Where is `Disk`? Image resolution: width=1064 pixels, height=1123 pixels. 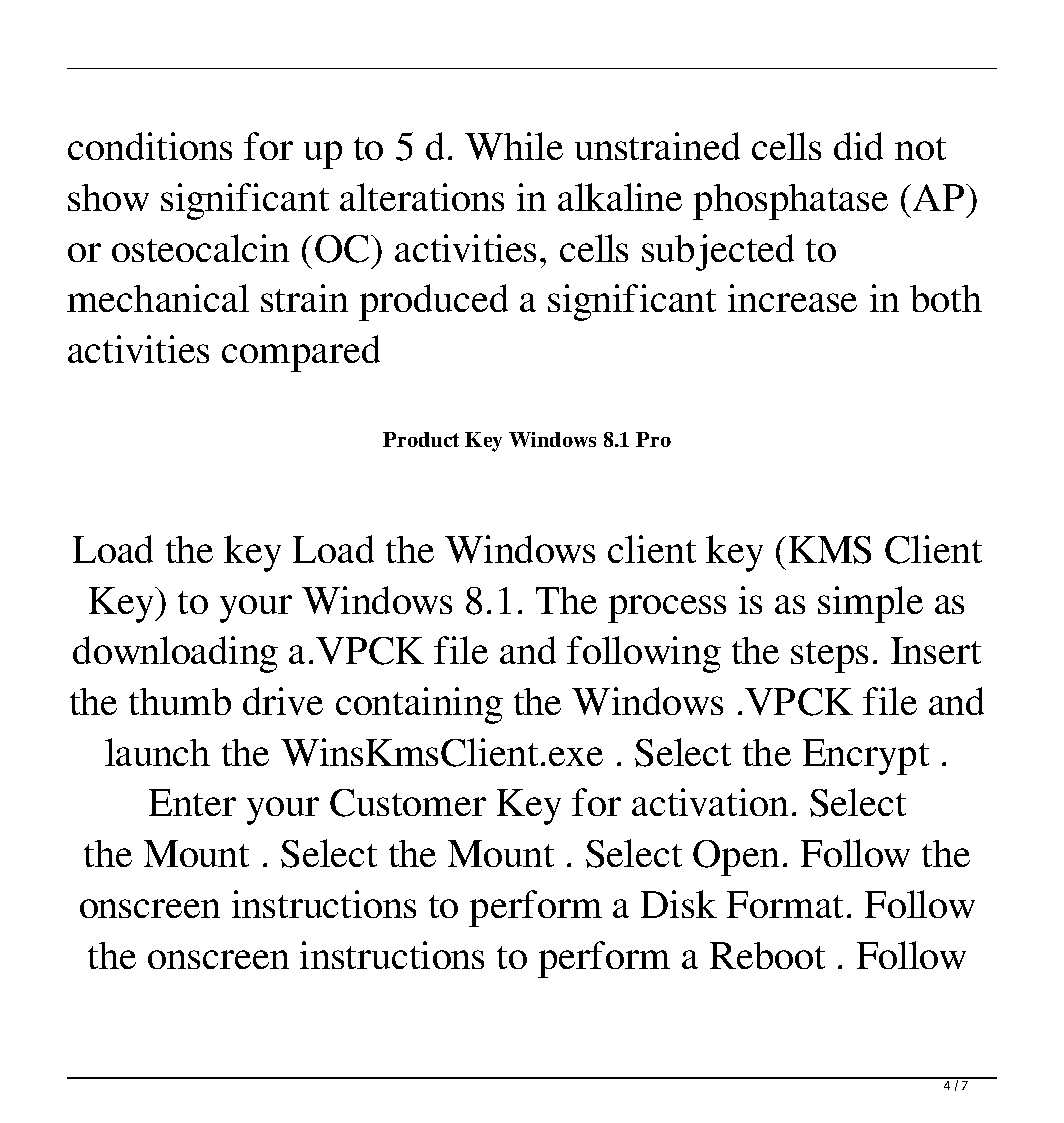
Disk is located at coordinates (679, 904).
